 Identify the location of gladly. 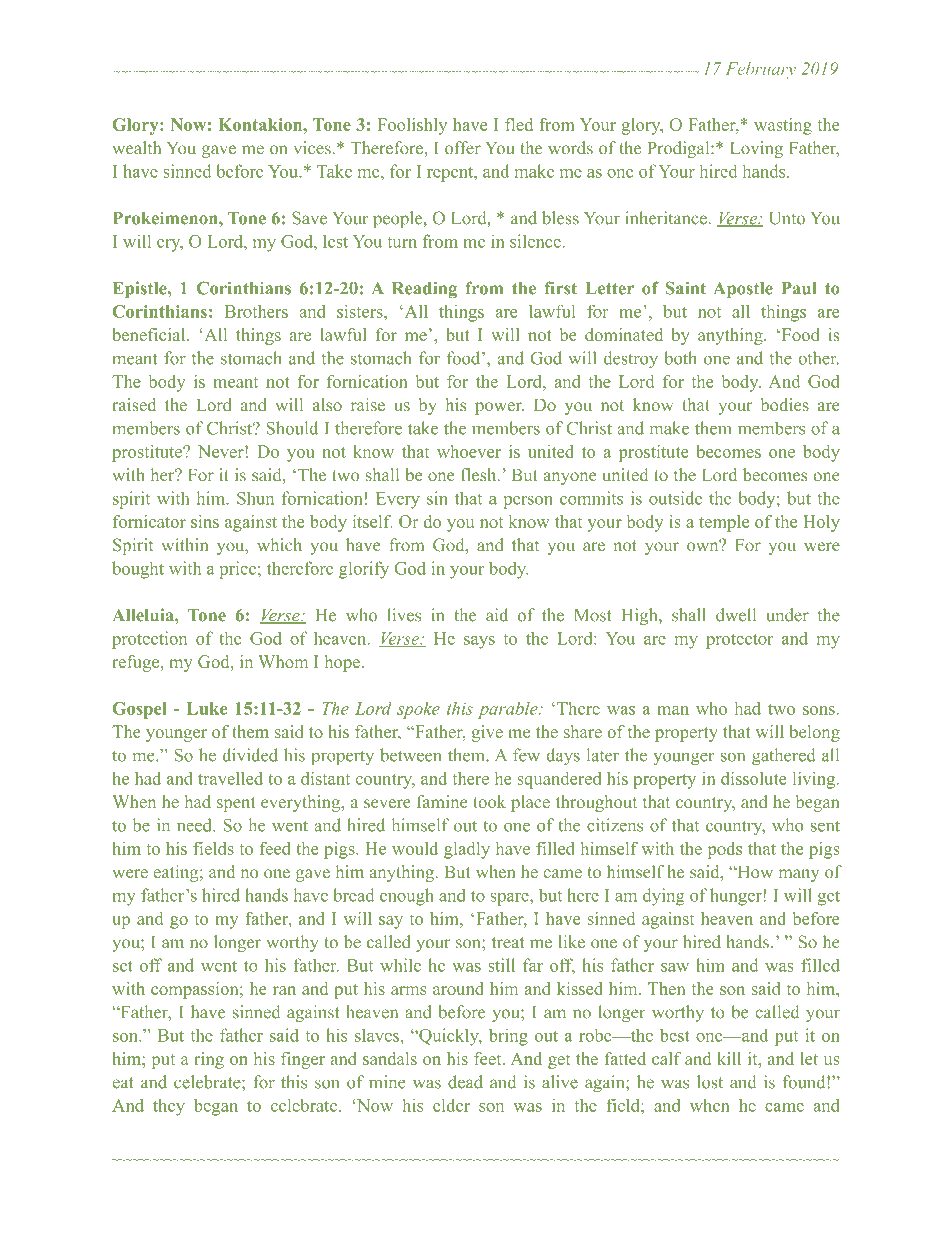
(467, 850).
